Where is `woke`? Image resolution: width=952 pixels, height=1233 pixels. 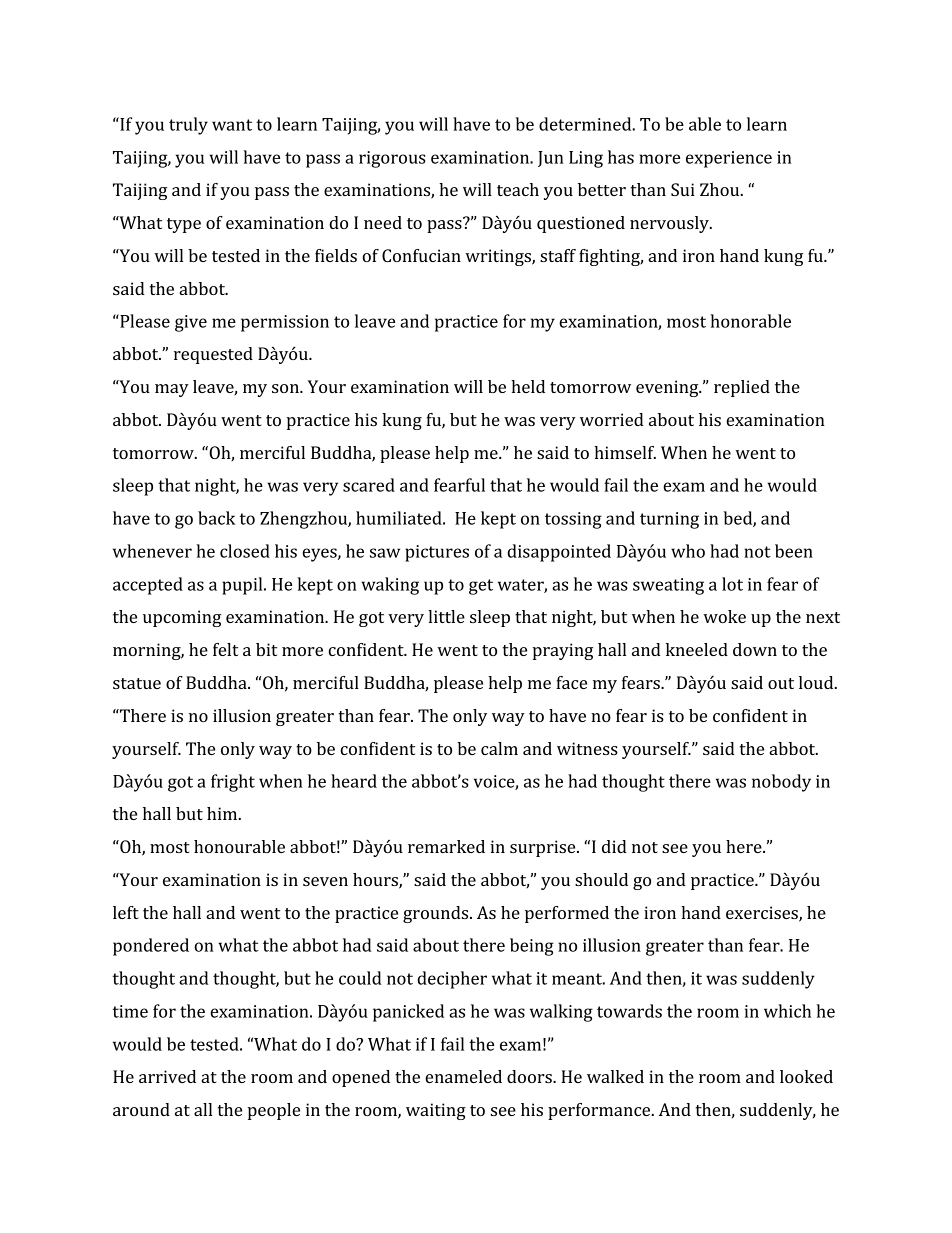 woke is located at coordinates (724, 616).
